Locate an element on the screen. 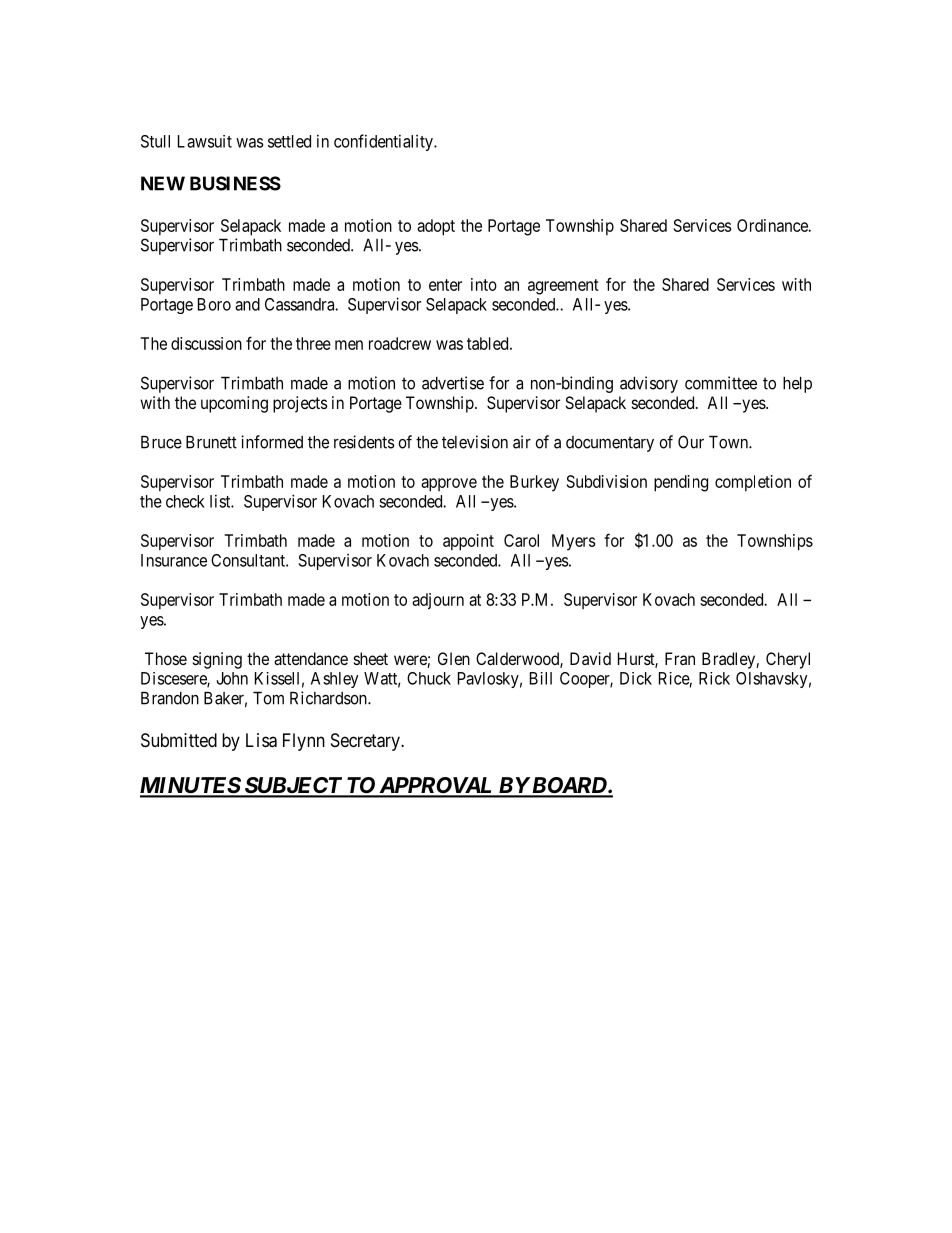  Lisa is located at coordinates (261, 740).
